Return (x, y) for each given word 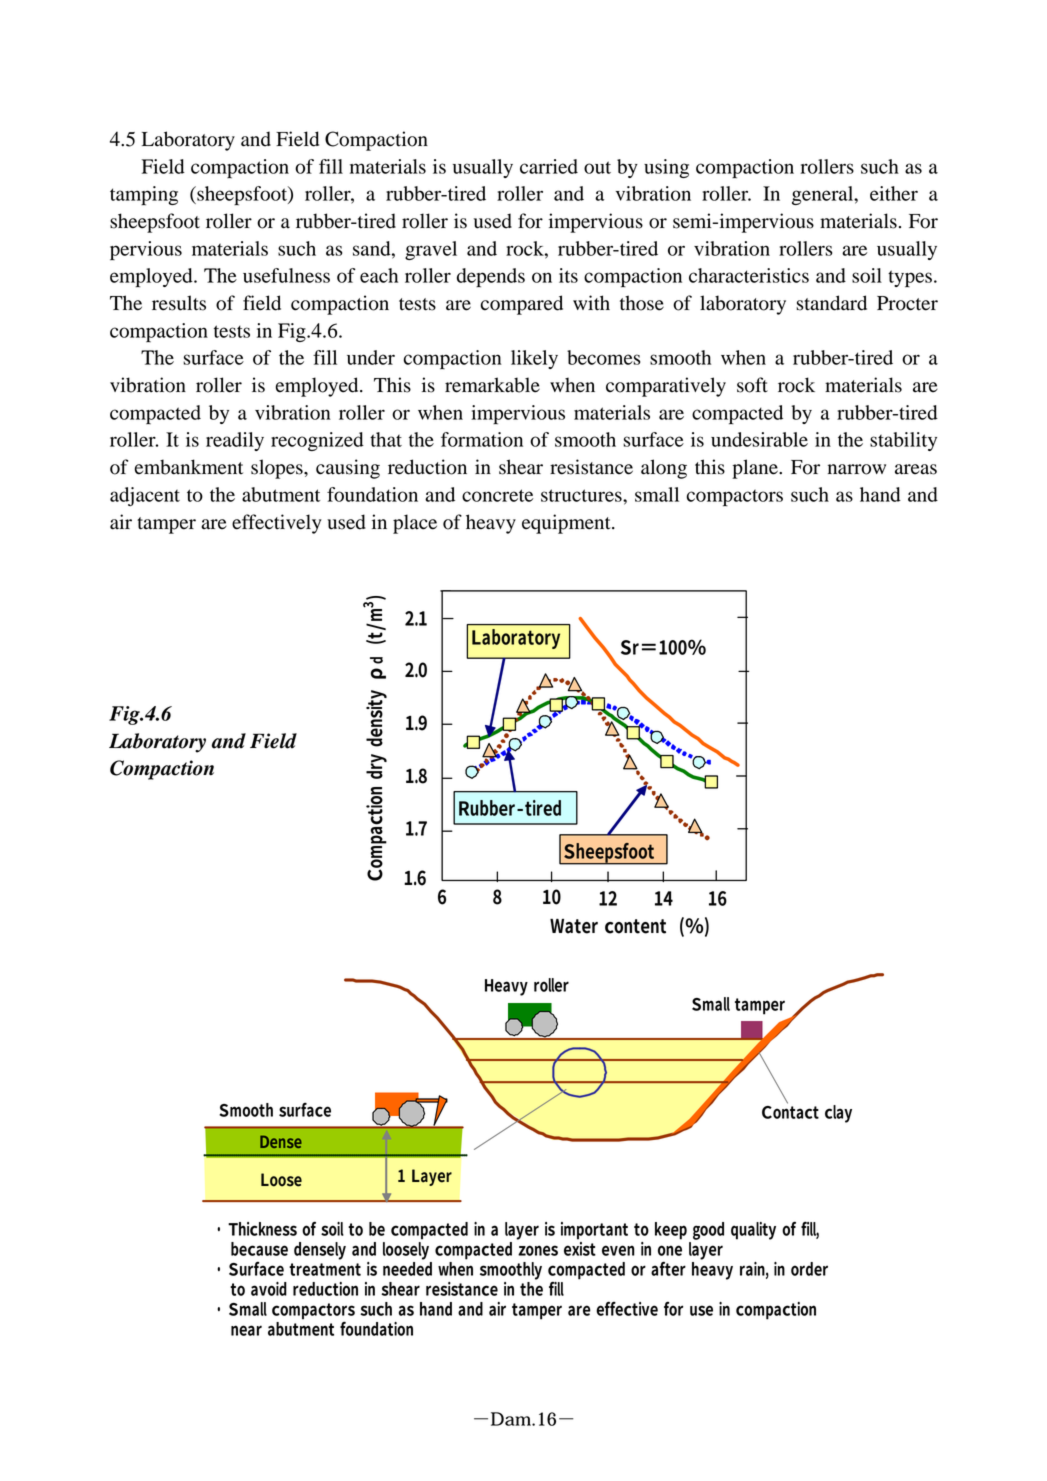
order (809, 1269)
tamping (144, 196)
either (894, 193)
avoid (269, 1289)
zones (538, 1250)
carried (549, 166)
